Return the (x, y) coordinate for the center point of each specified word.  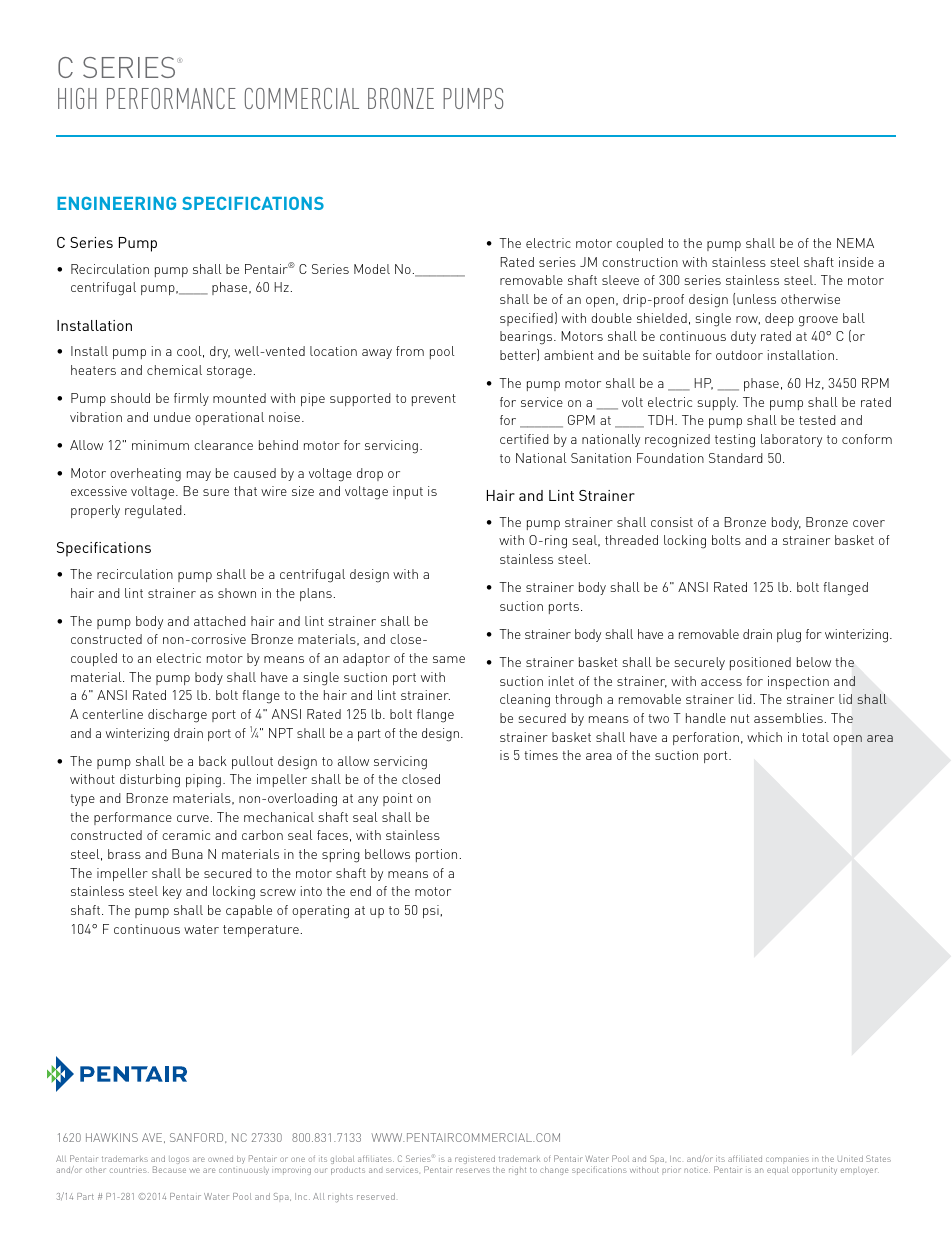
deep (779, 319)
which (764, 737)
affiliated (745, 1158)
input (408, 492)
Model (372, 269)
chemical (174, 370)
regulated (153, 512)
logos (179, 1160)
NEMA (855, 243)
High (77, 98)
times (541, 755)
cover (869, 523)
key (172, 892)
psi (431, 911)
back (213, 761)
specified (526, 319)
